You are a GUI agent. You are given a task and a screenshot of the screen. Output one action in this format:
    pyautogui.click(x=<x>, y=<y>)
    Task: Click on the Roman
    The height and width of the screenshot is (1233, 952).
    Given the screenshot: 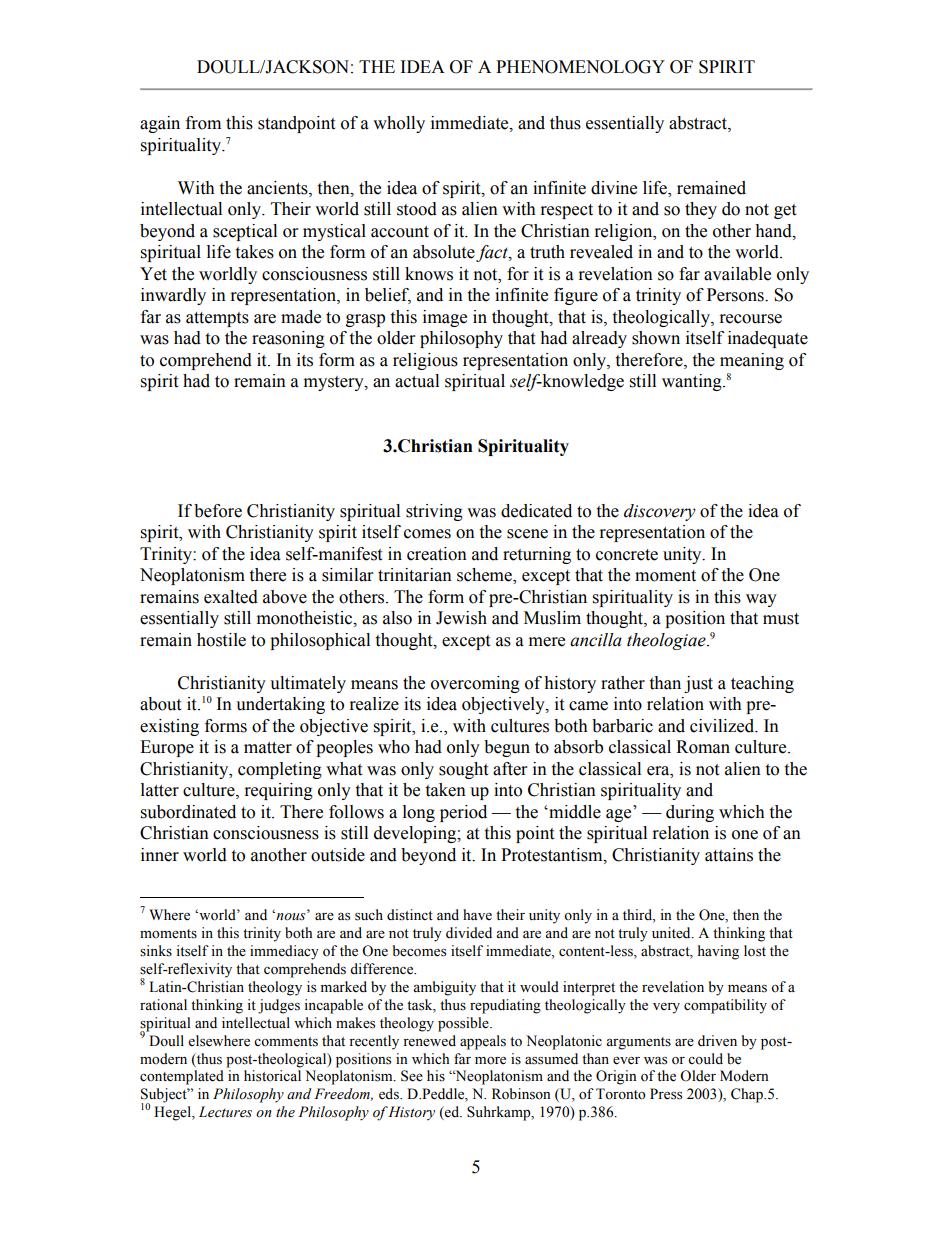 What is the action you would take?
    pyautogui.click(x=703, y=747)
